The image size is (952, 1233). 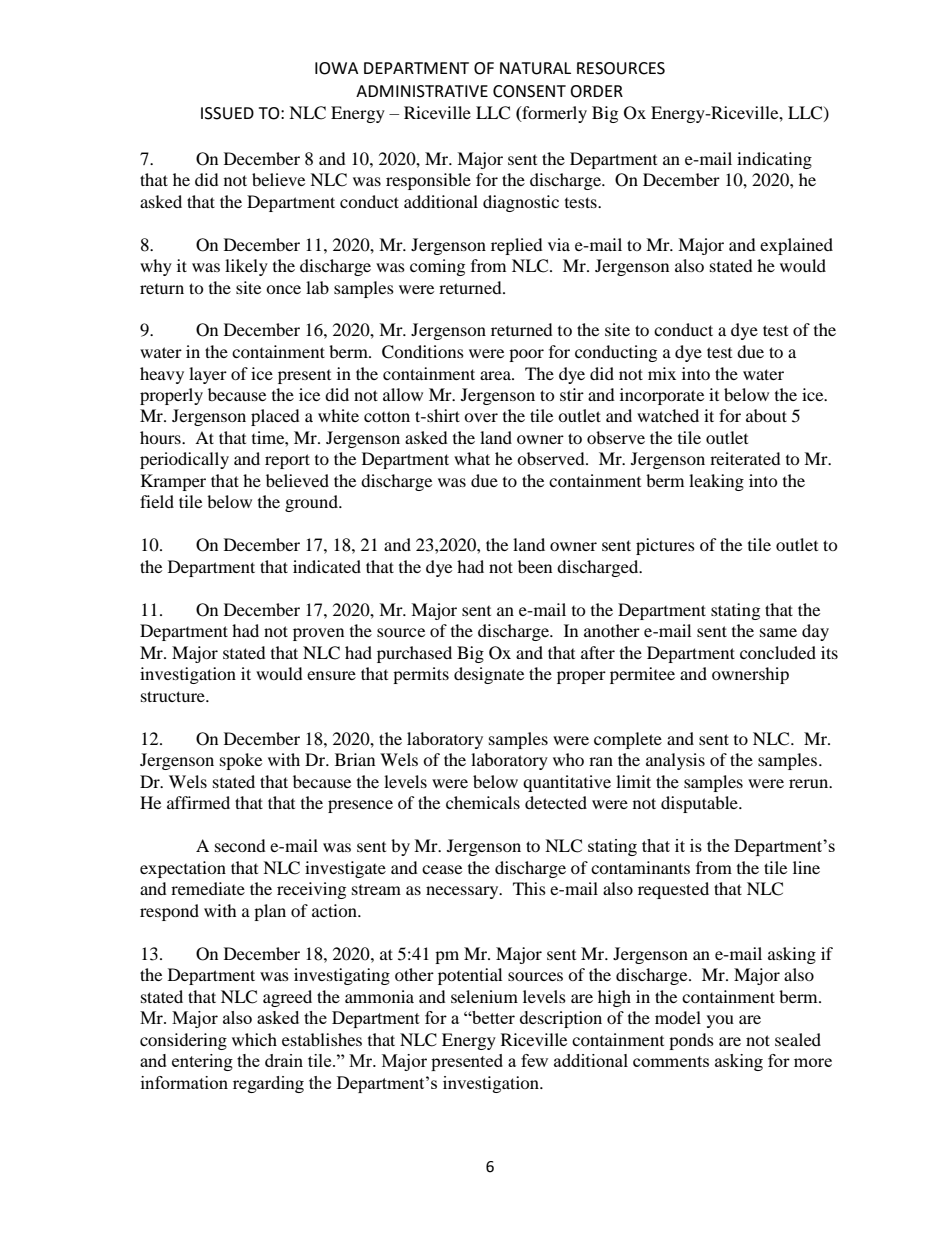 I want to click on which, so click(x=254, y=1039).
